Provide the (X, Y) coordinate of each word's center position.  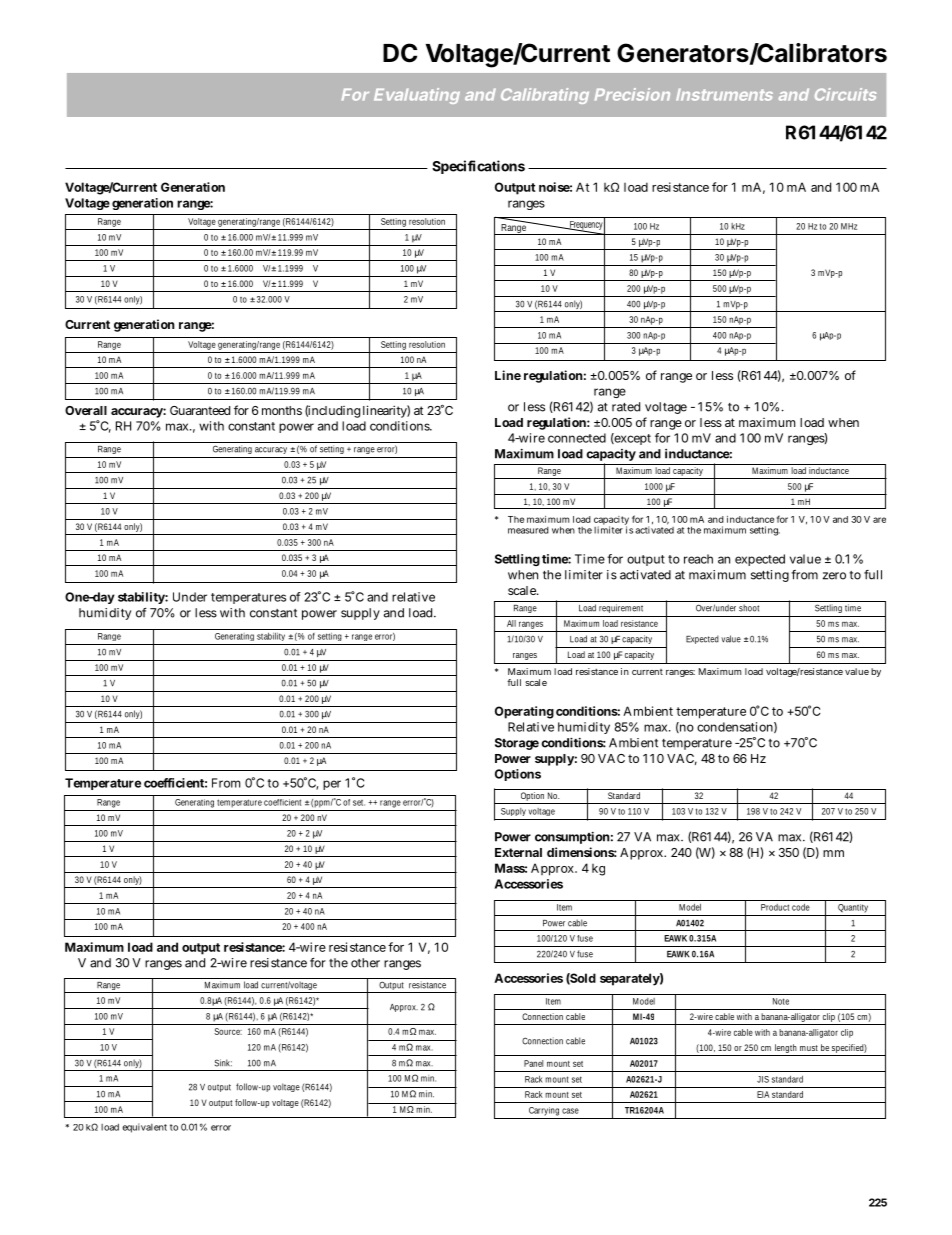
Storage (517, 744)
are (879, 520)
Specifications (478, 167)
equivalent (144, 1128)
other (365, 963)
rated (626, 407)
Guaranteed (200, 410)
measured (528, 530)
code (801, 907)
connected (577, 438)
